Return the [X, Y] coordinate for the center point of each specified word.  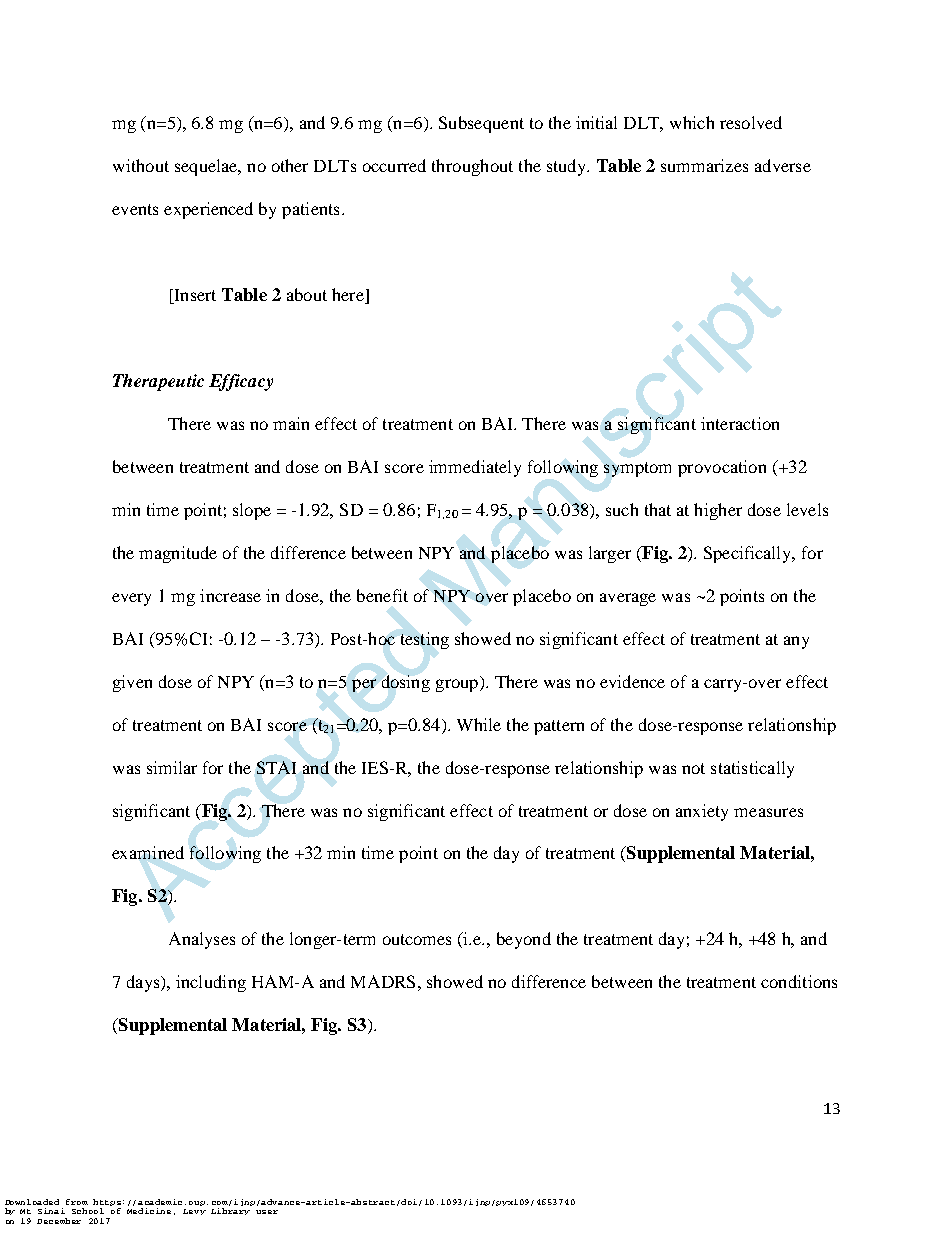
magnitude [178, 554]
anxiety [702, 812]
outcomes [417, 939]
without [141, 165]
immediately [475, 468]
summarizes [704, 165]
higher [718, 511]
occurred [394, 165]
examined [148, 852]
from [77, 1202]
